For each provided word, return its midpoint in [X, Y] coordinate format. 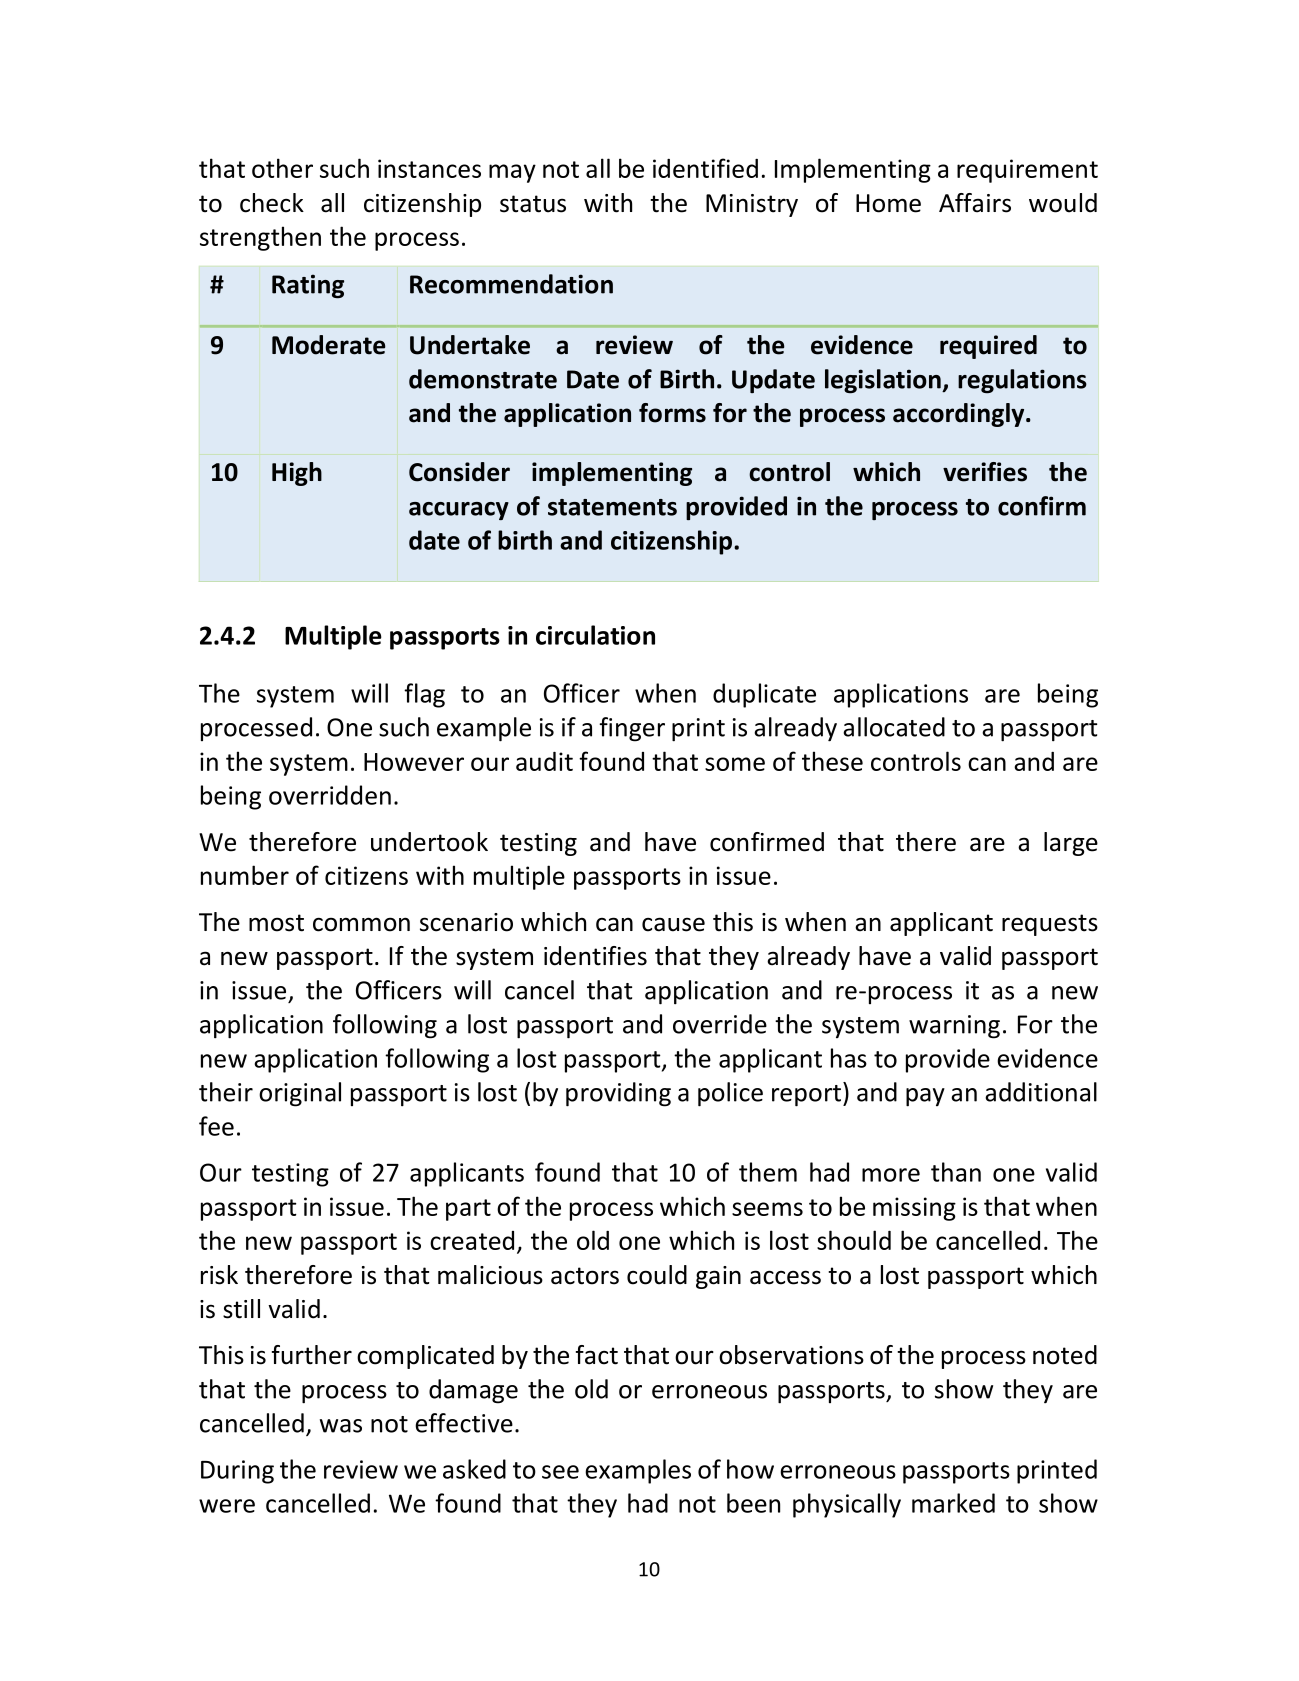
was [341, 1426]
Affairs [975, 203]
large [1071, 844]
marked [953, 1503]
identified [705, 168]
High [297, 474]
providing [618, 1094]
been [753, 1503]
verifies [985, 472]
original [300, 1094]
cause [673, 924]
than [956, 1172]
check [272, 203]
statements [612, 507]
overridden [330, 795]
